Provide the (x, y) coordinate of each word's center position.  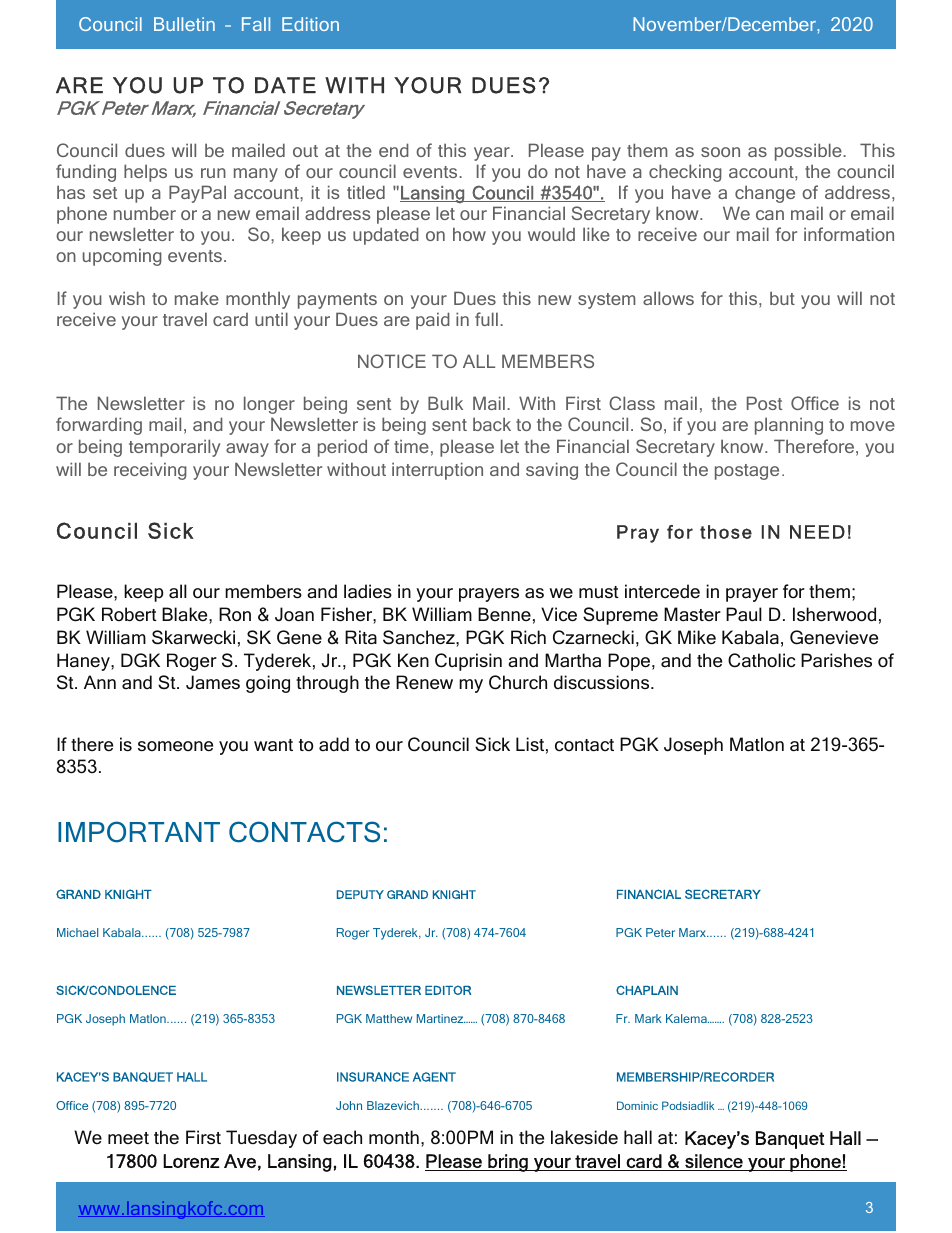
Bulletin (184, 24)
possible (809, 152)
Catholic (761, 660)
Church (518, 682)
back (492, 424)
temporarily (174, 448)
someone (175, 746)
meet (128, 1138)
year (493, 154)
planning (789, 426)
